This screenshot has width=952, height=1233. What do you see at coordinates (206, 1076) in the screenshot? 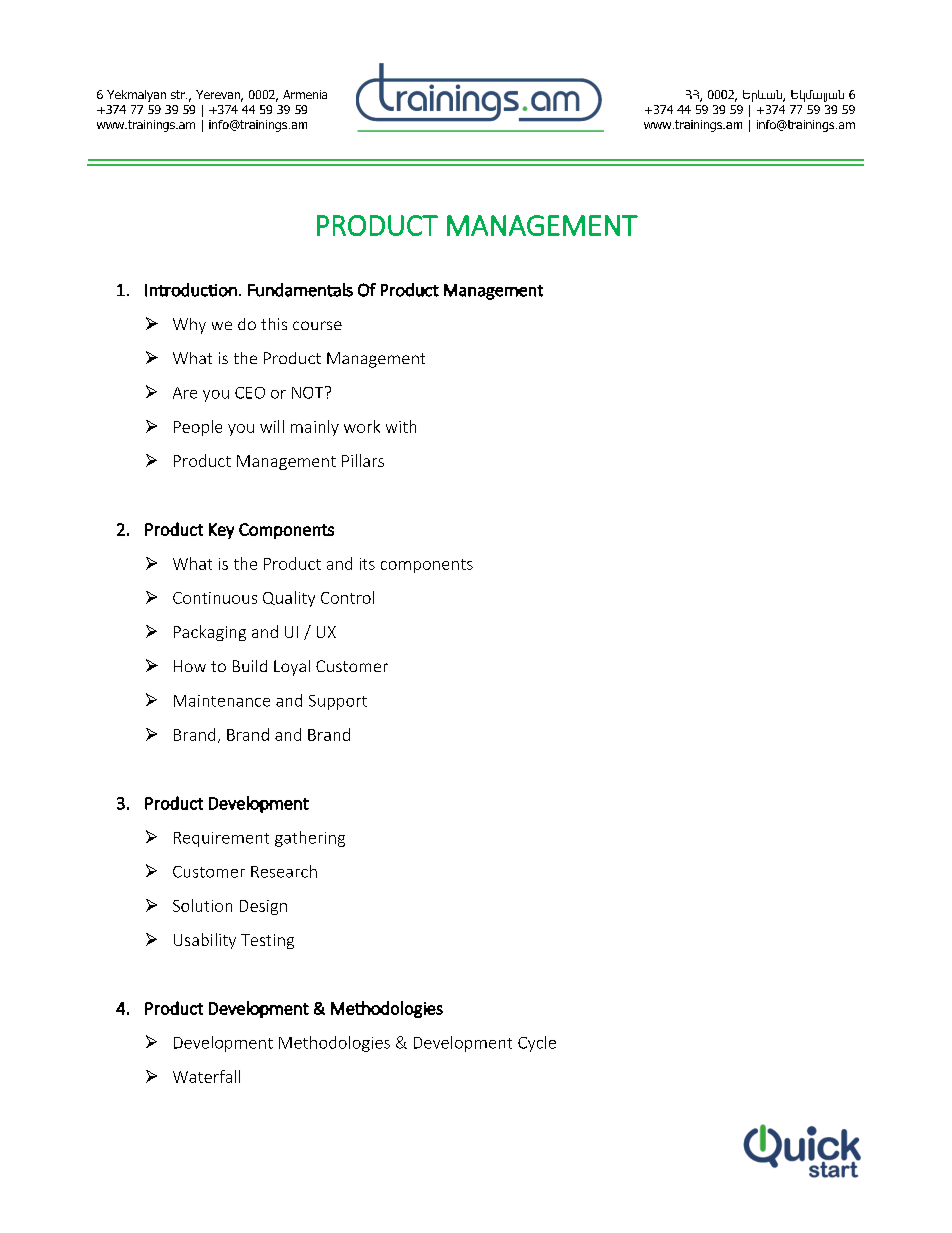
I see `Waterfall` at bounding box center [206, 1076].
